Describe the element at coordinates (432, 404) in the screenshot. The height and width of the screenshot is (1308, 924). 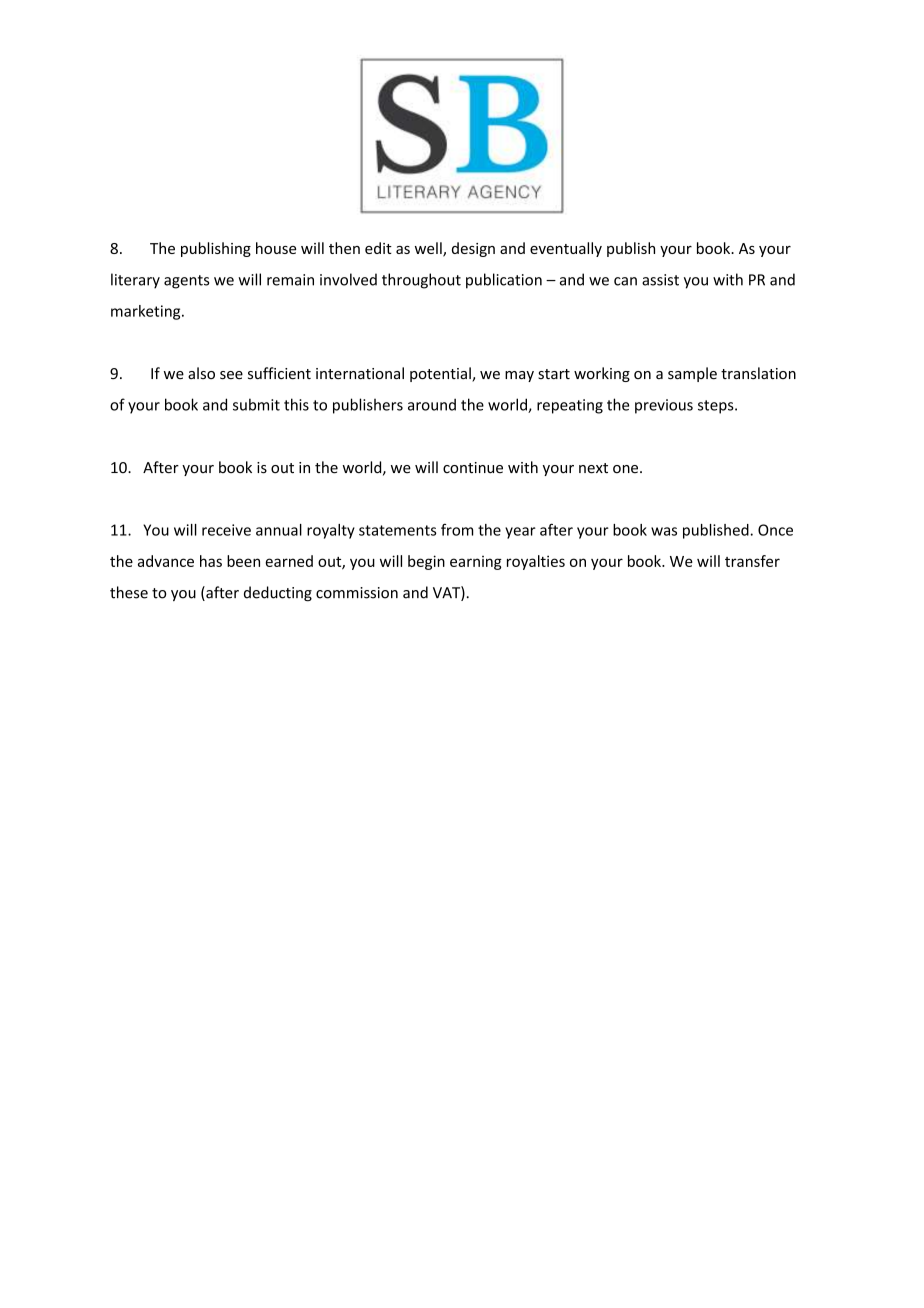
I see `around` at that location.
